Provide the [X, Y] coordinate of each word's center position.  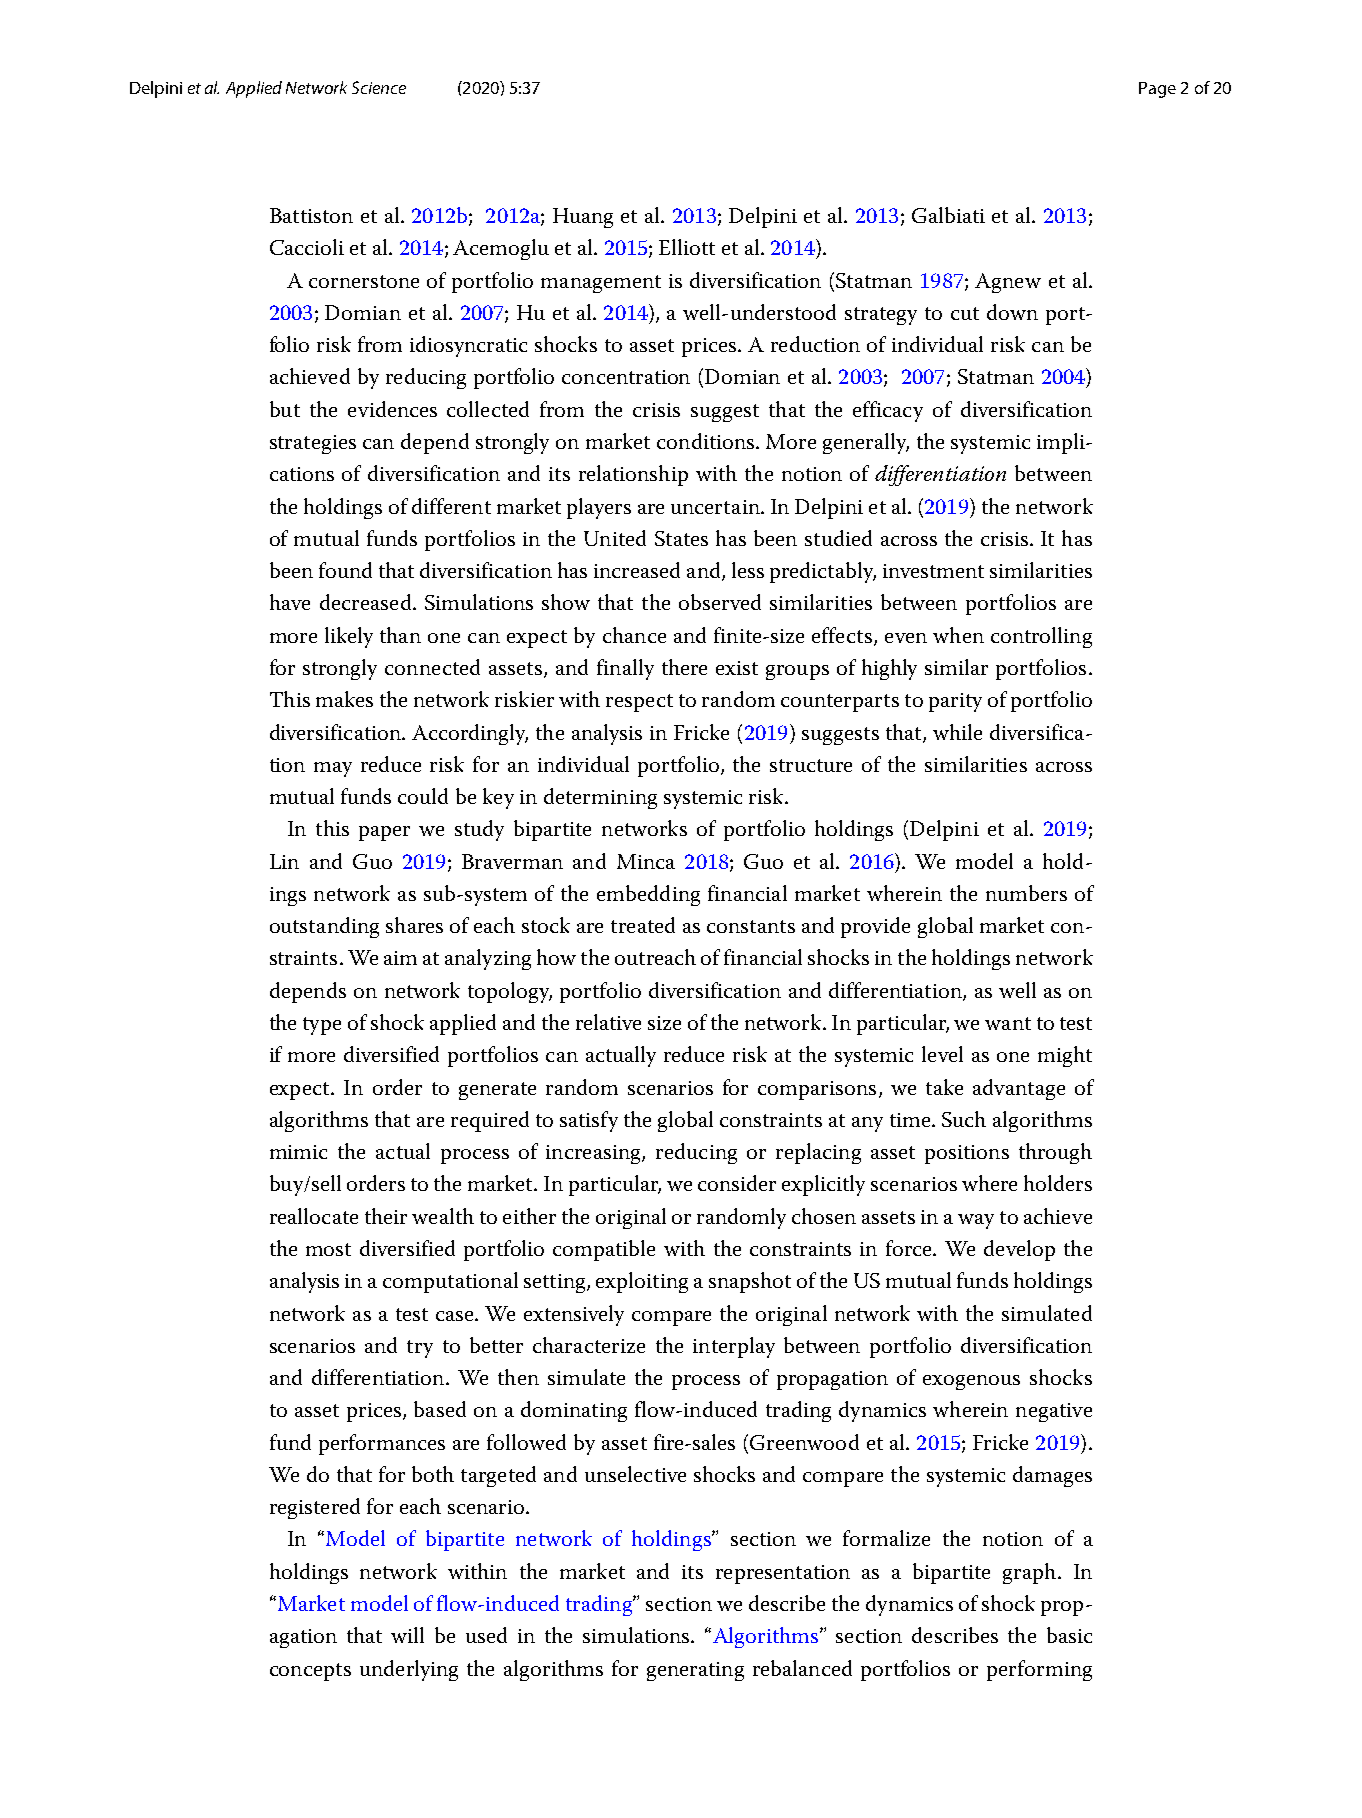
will [407, 1635]
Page [1157, 90]
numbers [1026, 893]
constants [751, 926]
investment [933, 571]
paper [384, 833]
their [386, 1216]
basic [1069, 1635]
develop [1019, 1250]
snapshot [750, 1282]
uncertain [716, 507]
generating [695, 1671]
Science [379, 87]
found [345, 570]
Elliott [687, 247]
